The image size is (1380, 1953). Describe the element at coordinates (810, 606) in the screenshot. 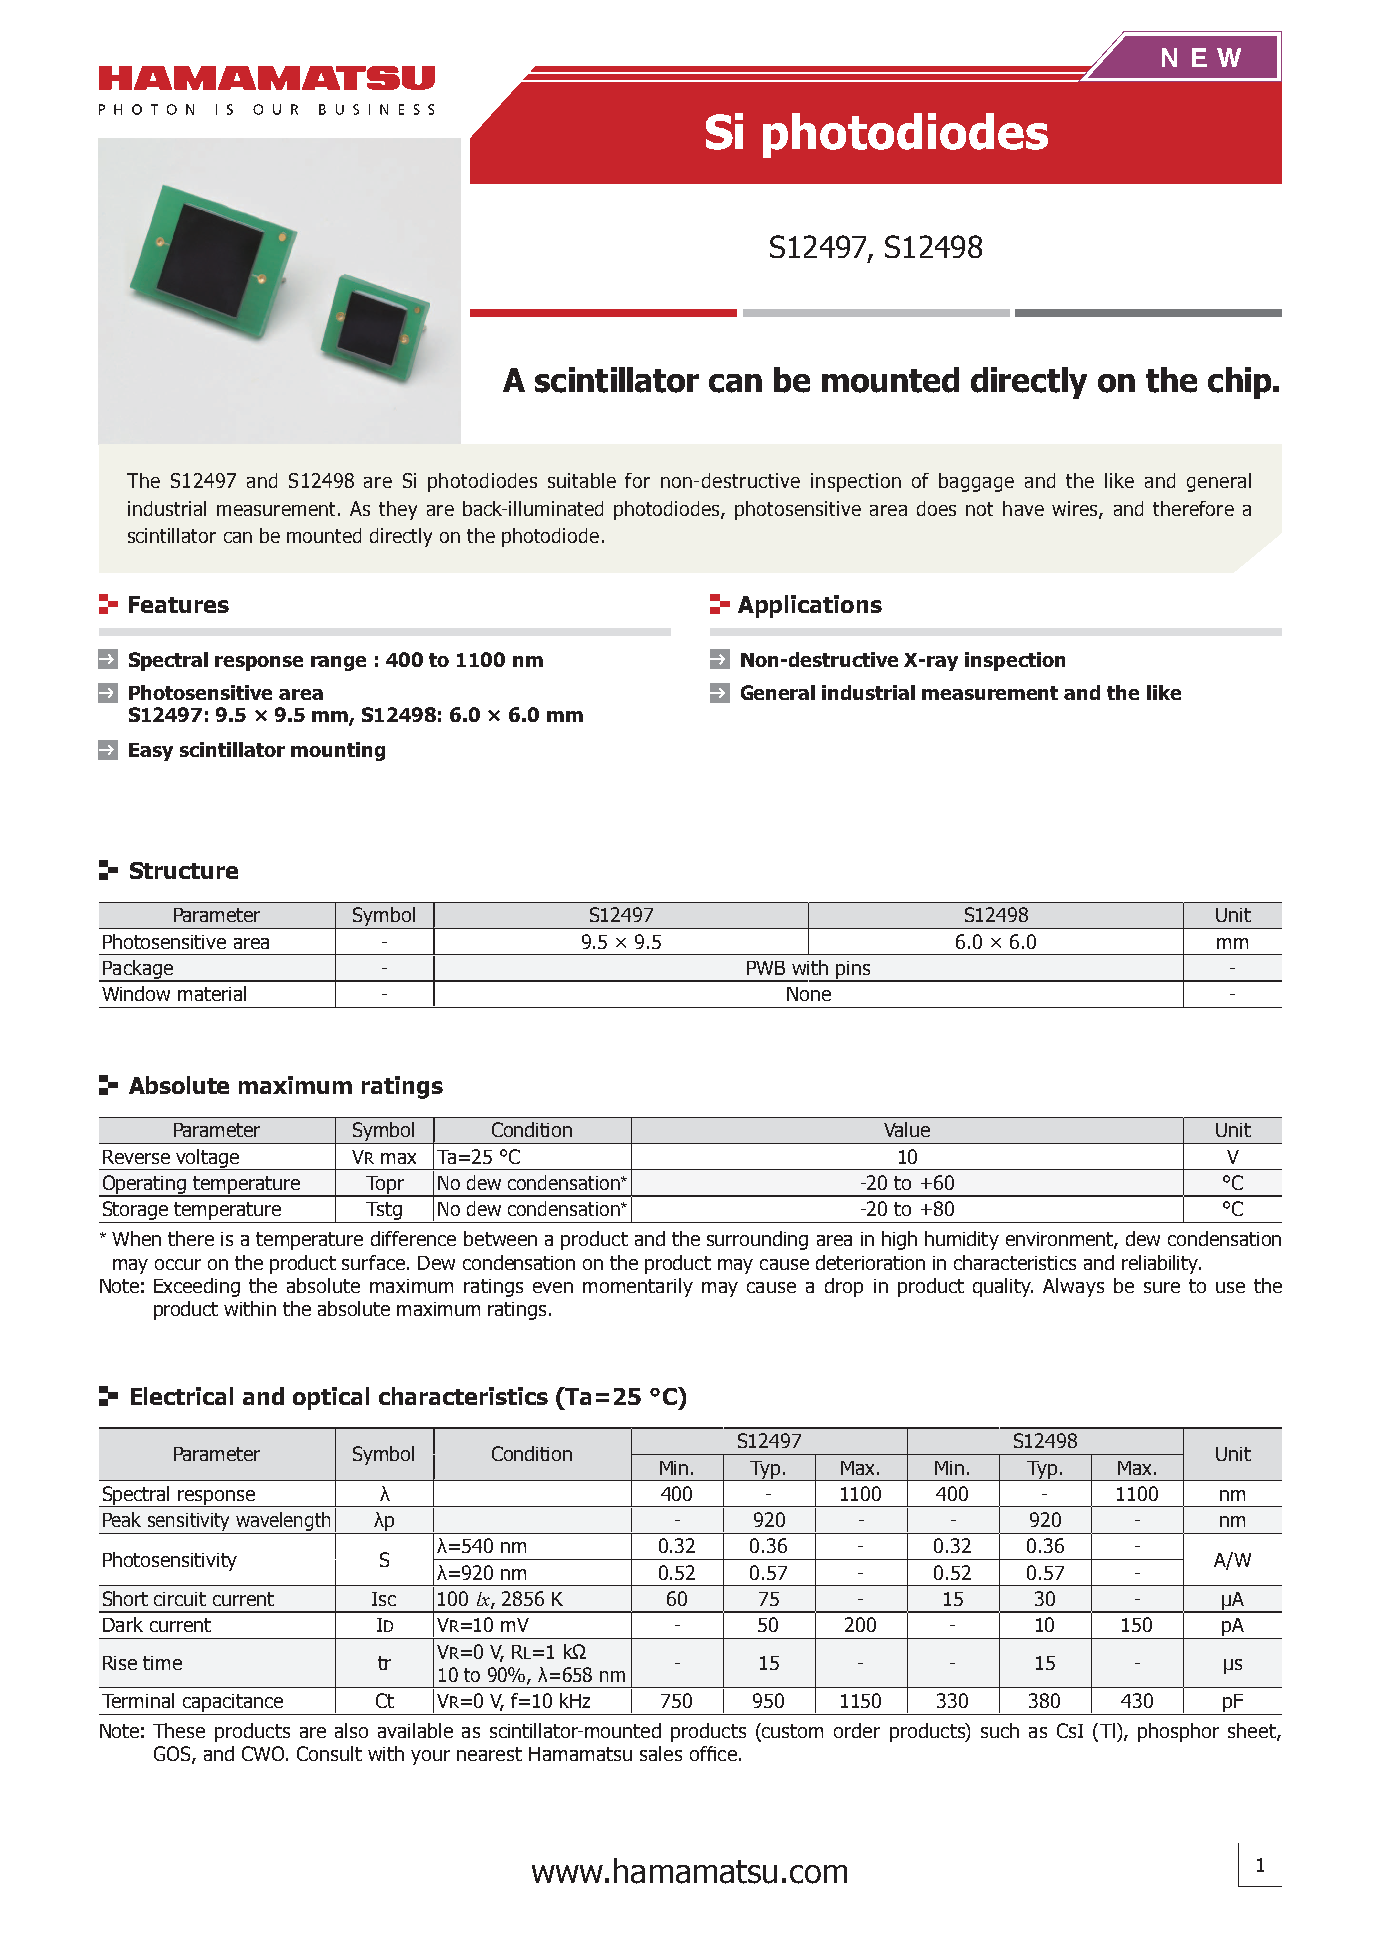

I see `Applications` at that location.
